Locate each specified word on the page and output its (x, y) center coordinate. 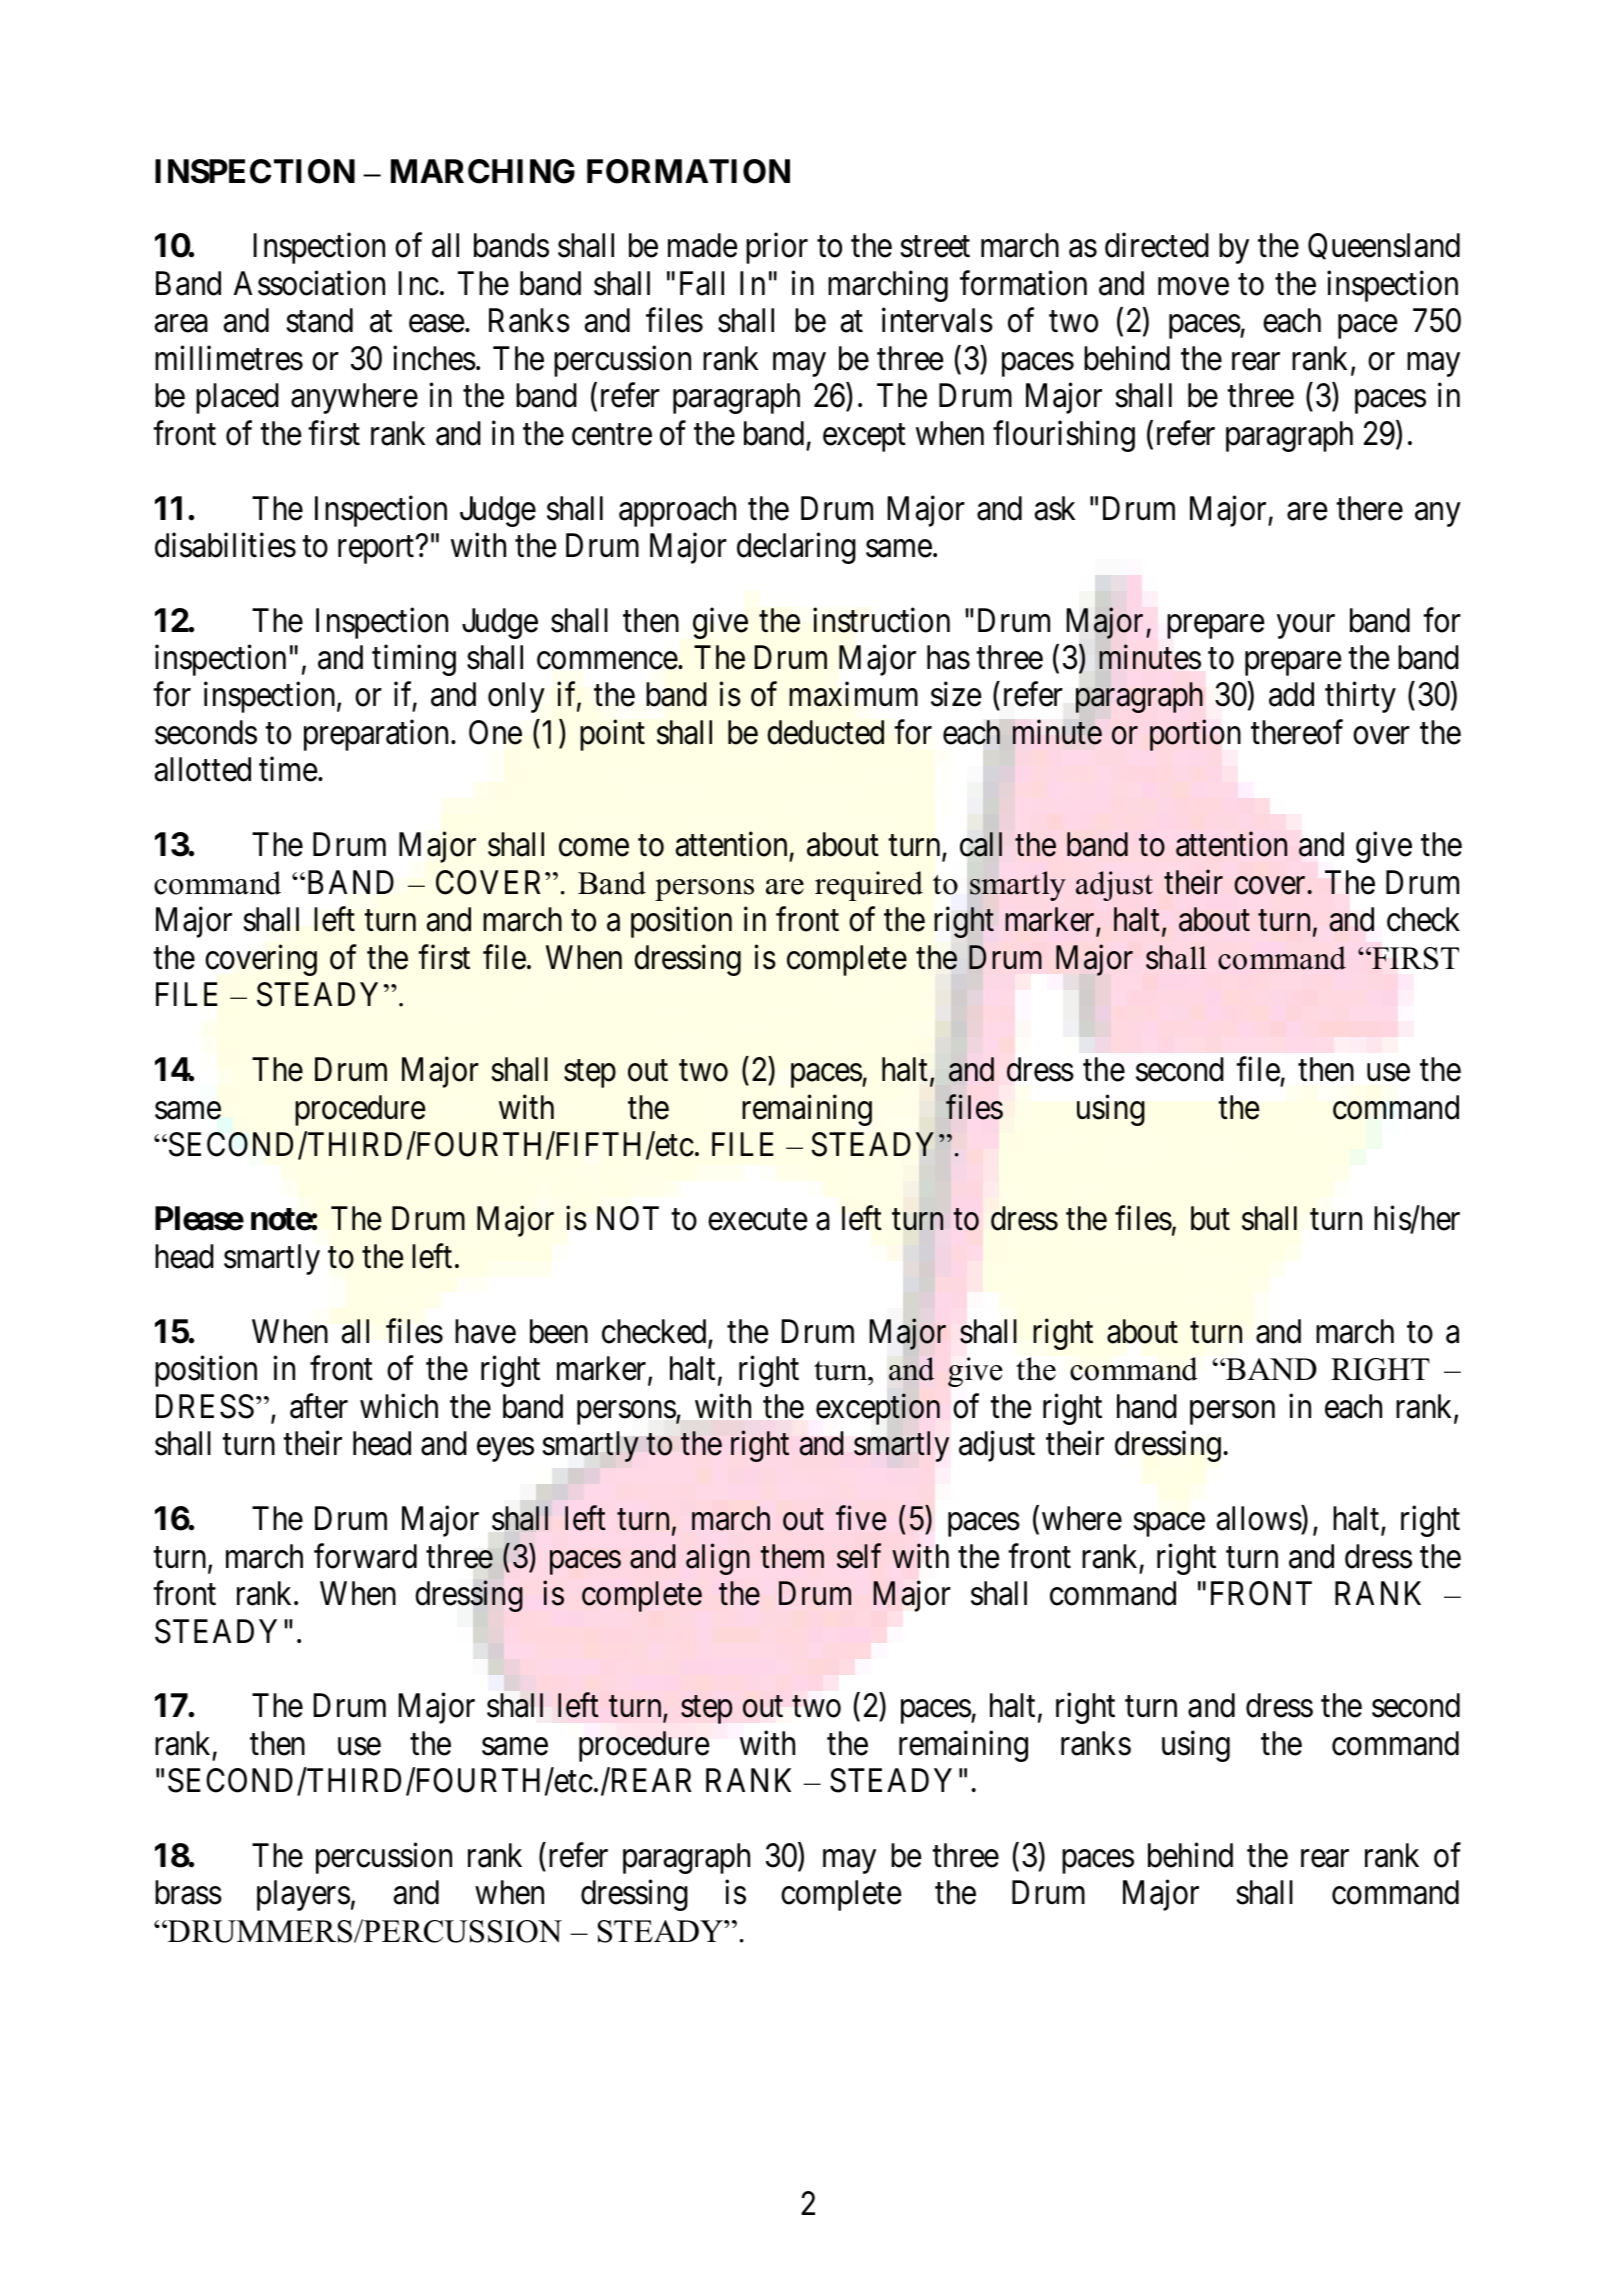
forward (365, 1556)
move (1193, 287)
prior (777, 248)
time (288, 769)
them (792, 1556)
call (981, 844)
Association (309, 283)
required (869, 886)
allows (1259, 1518)
